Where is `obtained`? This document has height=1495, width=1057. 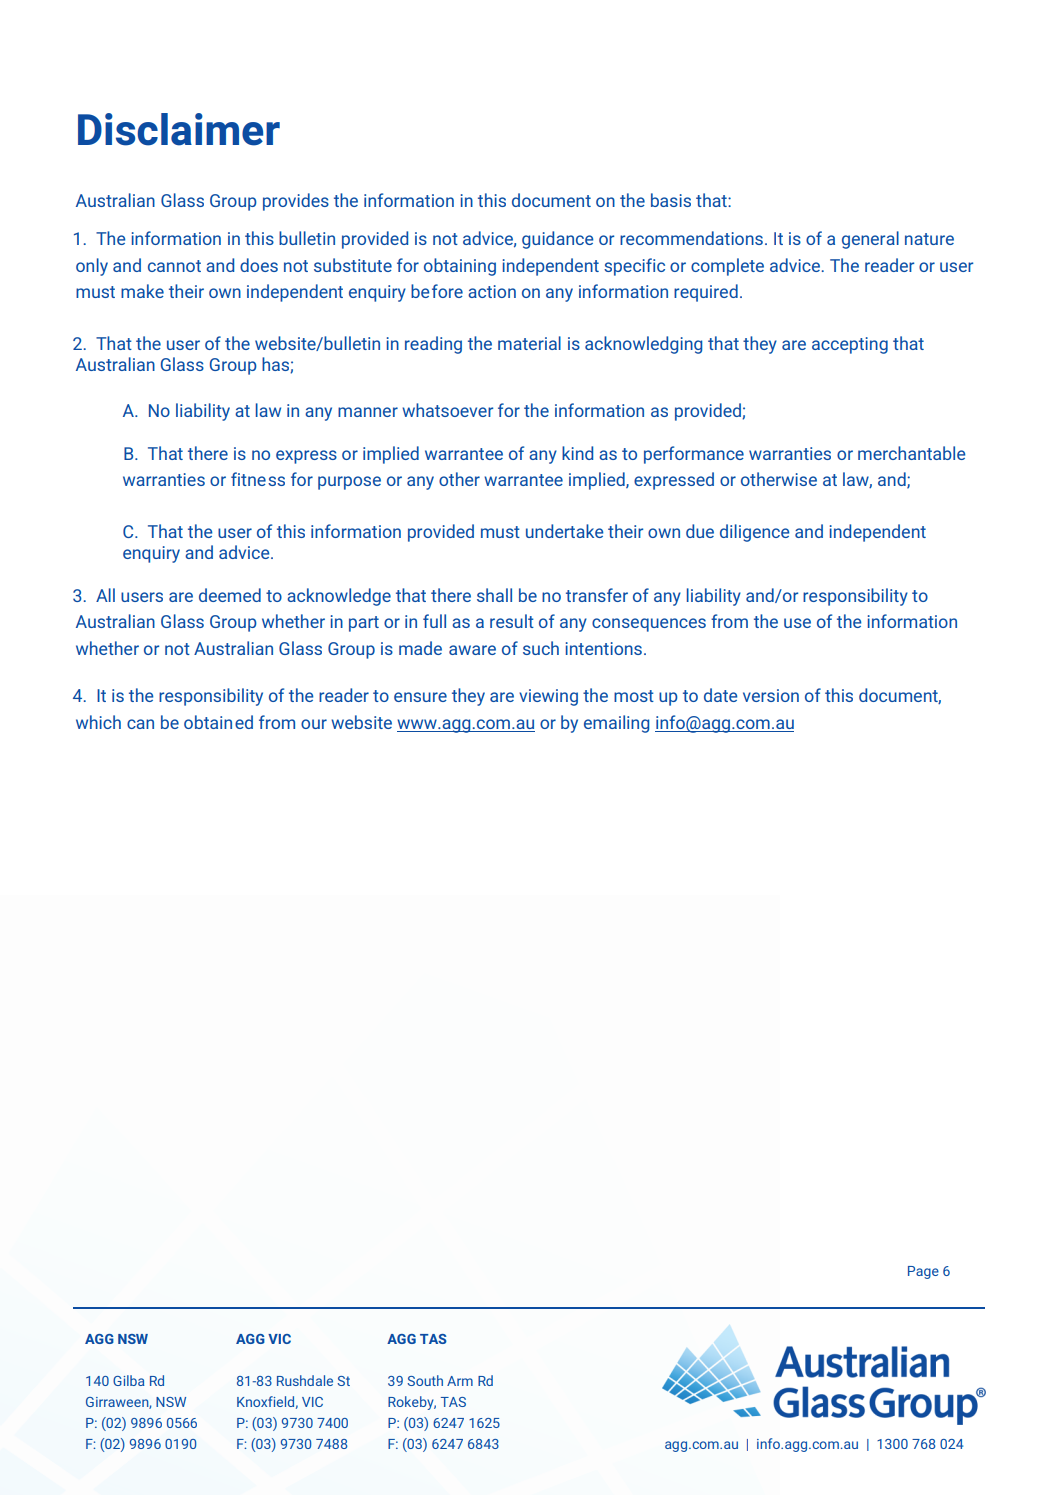
obtained is located at coordinates (218, 722).
